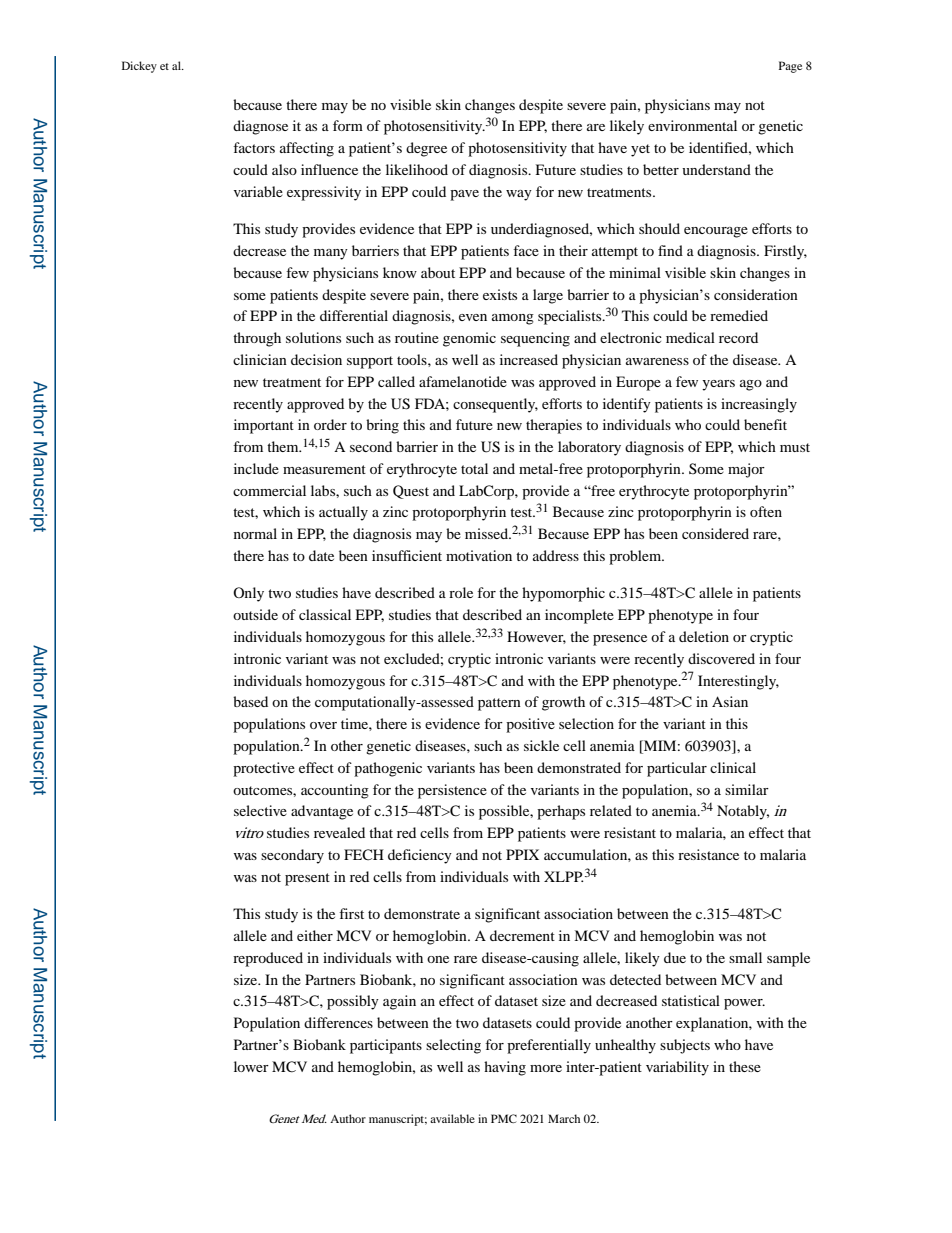 Image resolution: width=952 pixels, height=1233 pixels. I want to click on deficiency, so click(420, 856).
